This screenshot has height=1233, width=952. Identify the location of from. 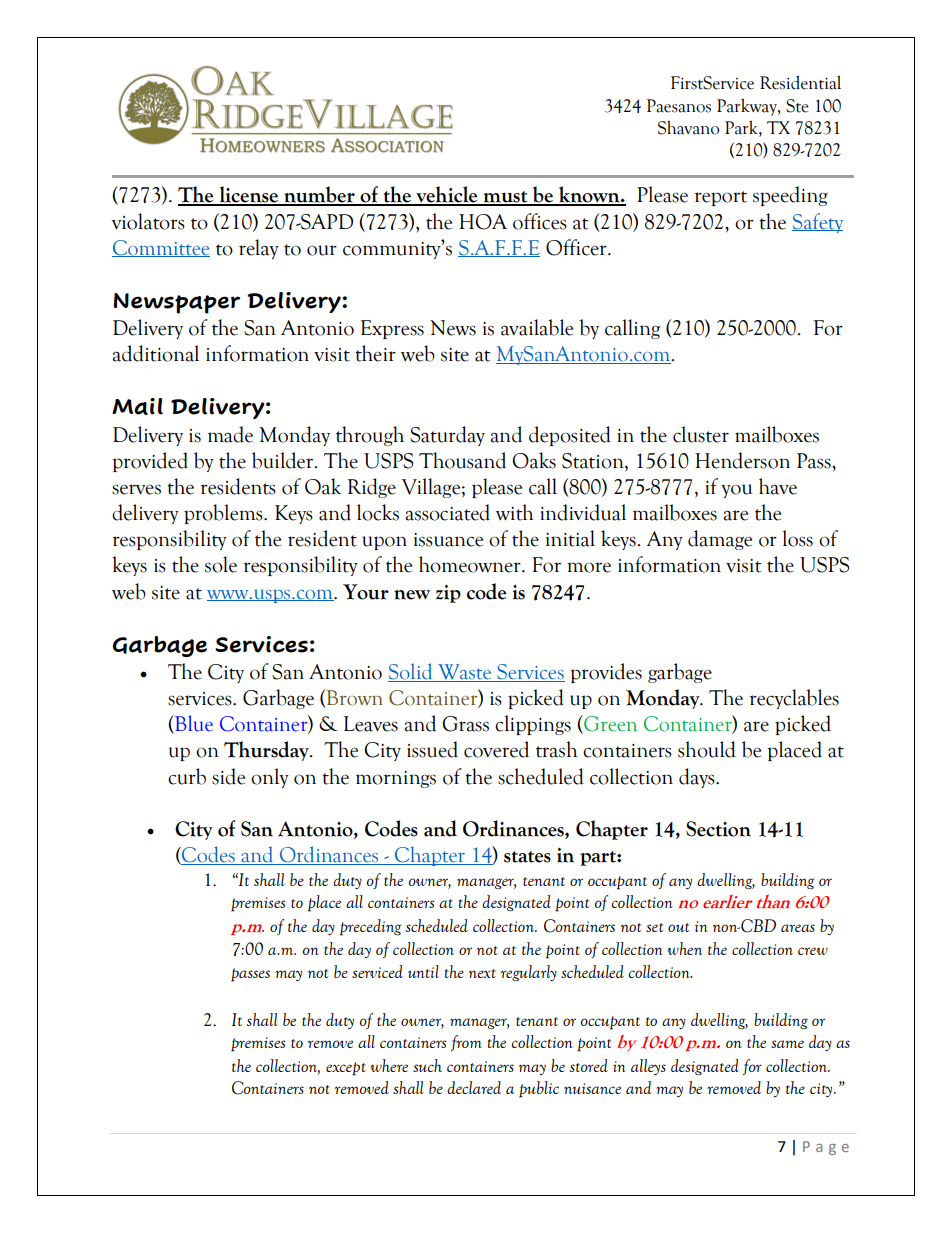
(466, 1043).
